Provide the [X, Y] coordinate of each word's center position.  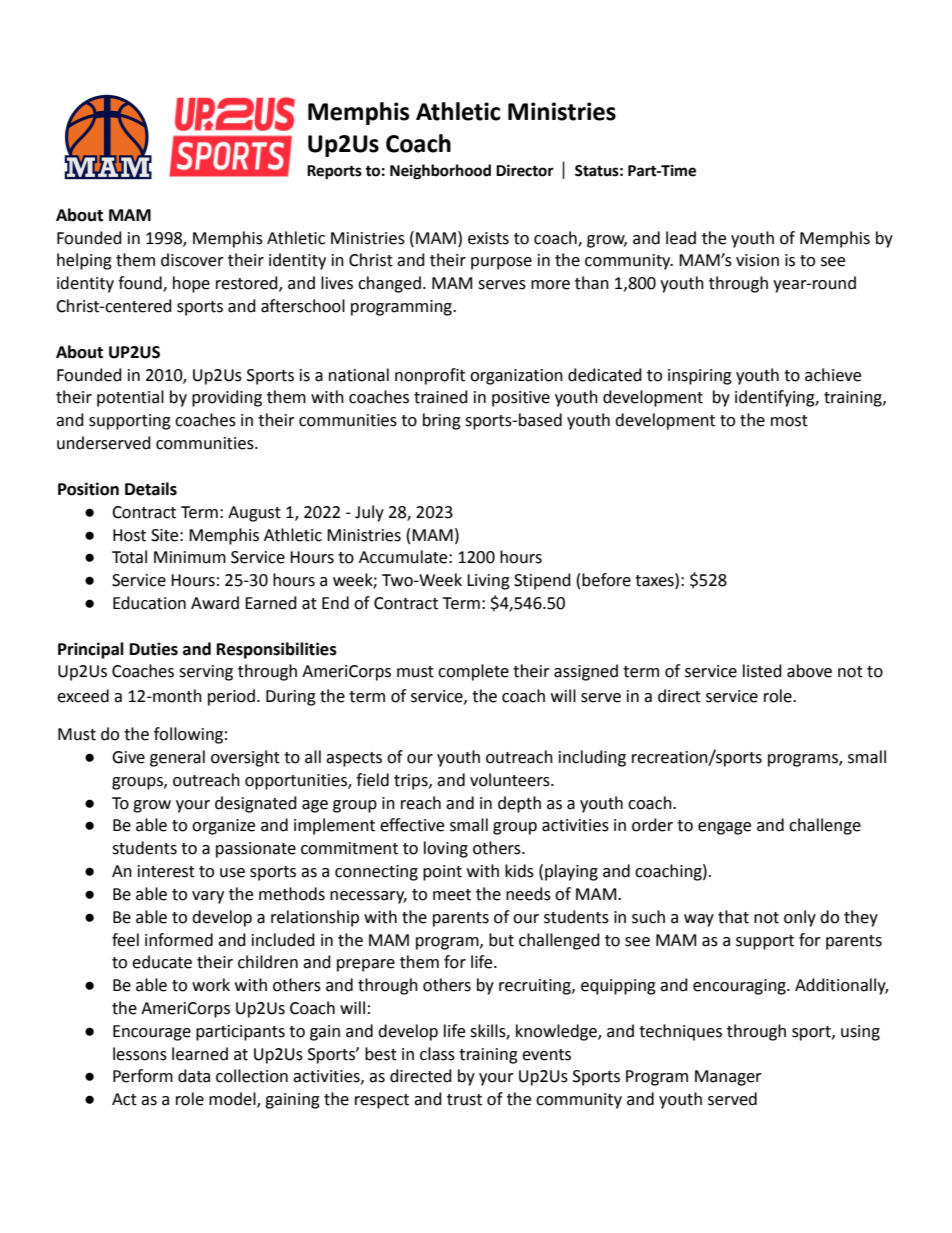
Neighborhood [440, 172]
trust [464, 1100]
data [194, 1076]
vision [757, 260]
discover [192, 260]
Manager [728, 1078]
